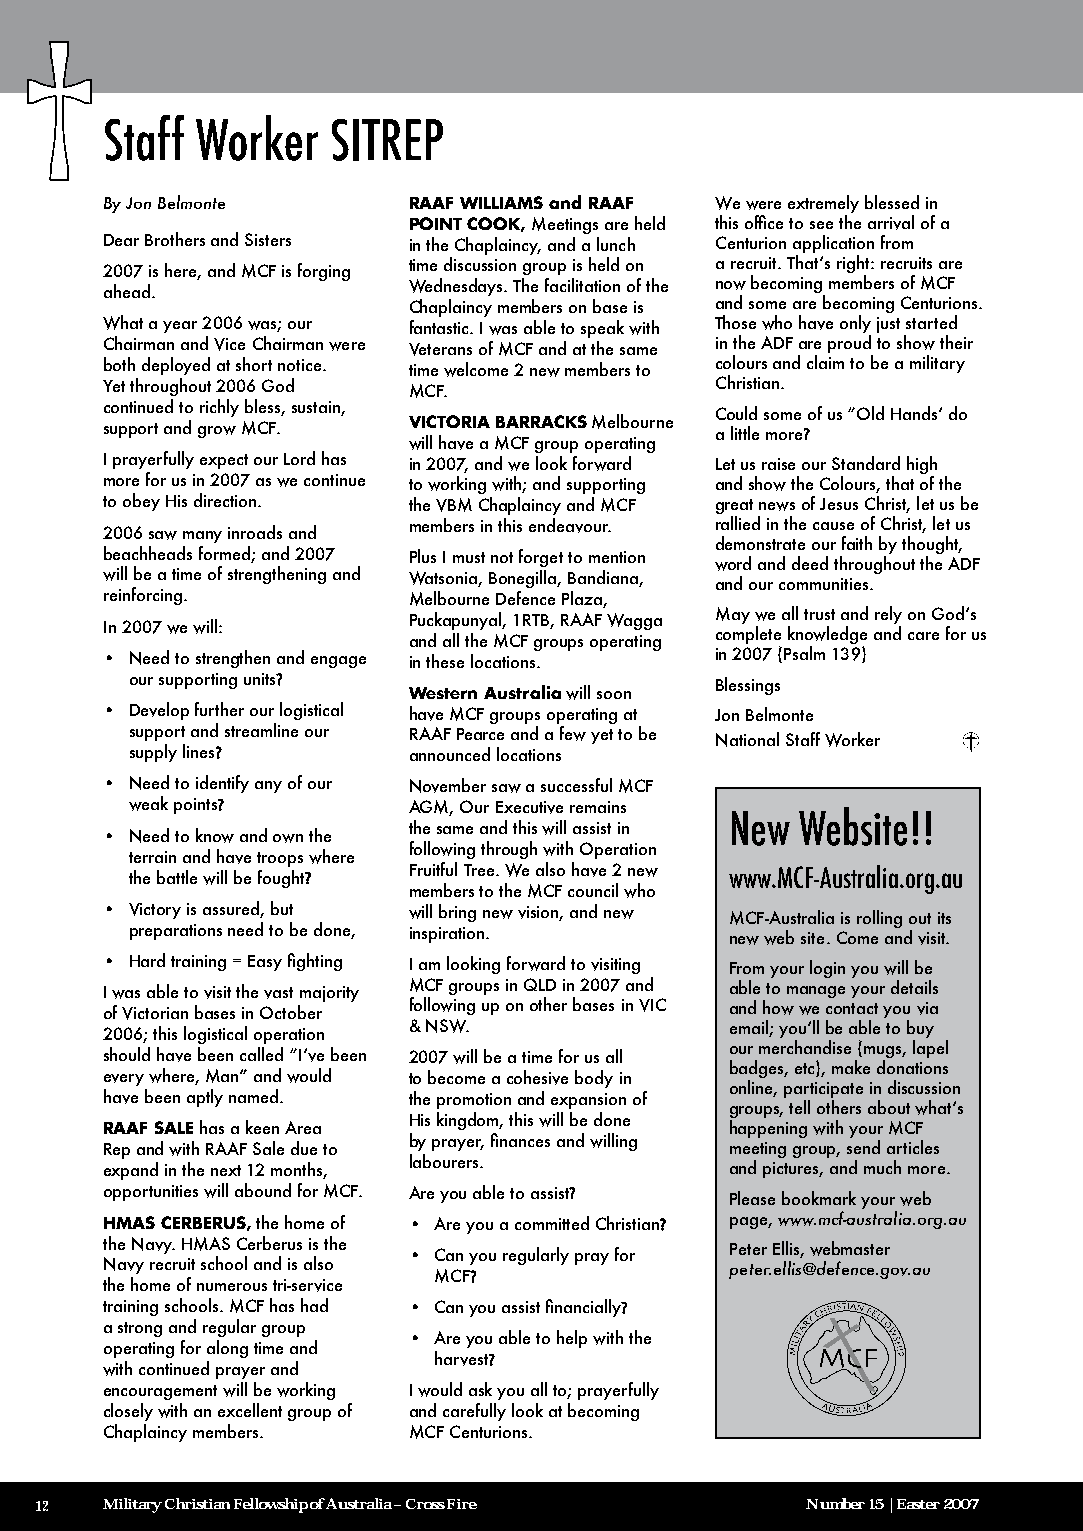 Image resolution: width=1083 pixels, height=1531 pixels. What do you see at coordinates (462, 1504) in the screenshot?
I see `Fire` at bounding box center [462, 1504].
